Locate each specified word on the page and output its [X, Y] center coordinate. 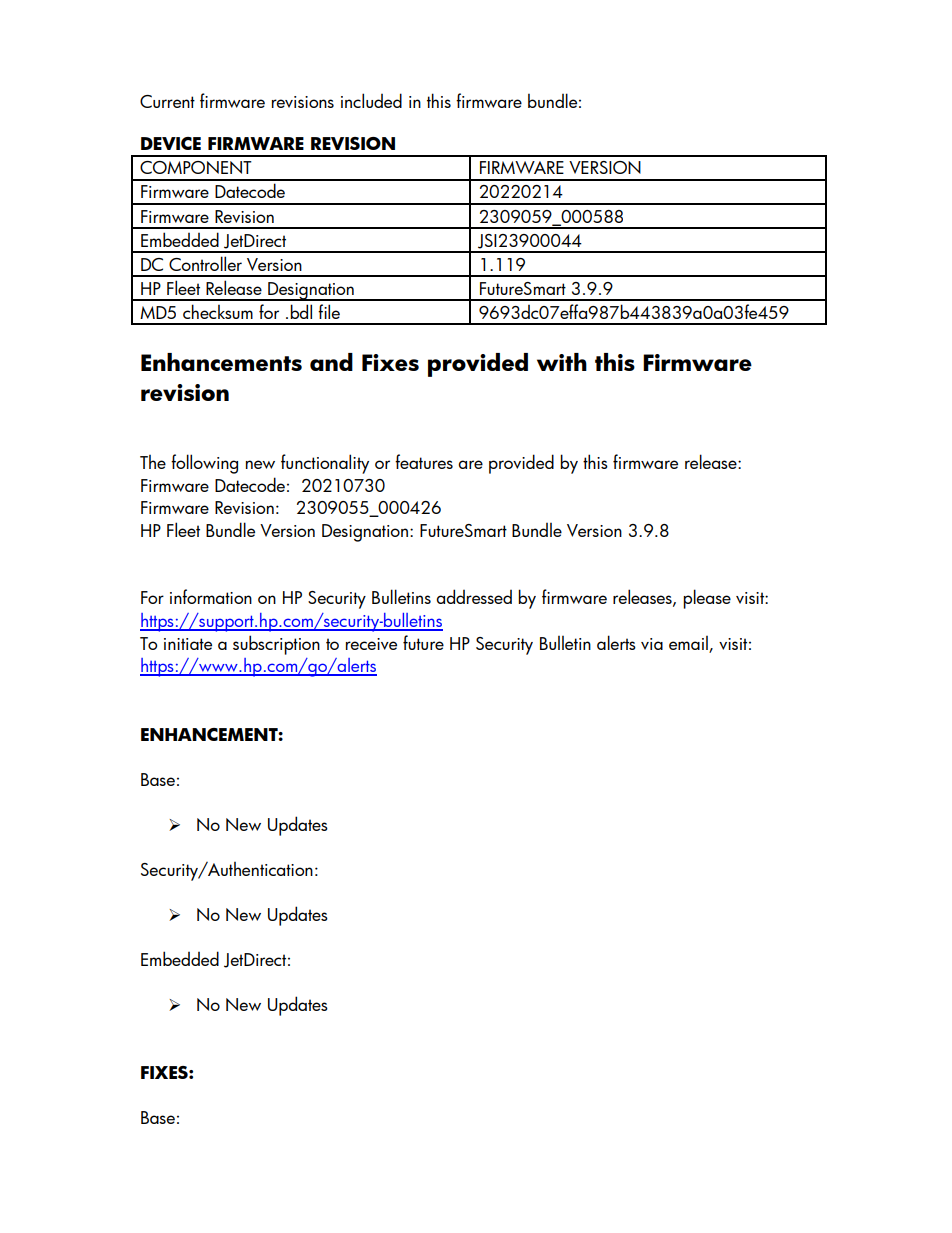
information [211, 596]
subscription [276, 645]
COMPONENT [196, 167]
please [707, 599]
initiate [188, 644]
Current [167, 101]
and [331, 362]
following [204, 464]
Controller [205, 263]
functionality [325, 464]
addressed [474, 596]
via [652, 644]
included [371, 100]
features [424, 461]
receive [371, 644]
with [562, 362]
